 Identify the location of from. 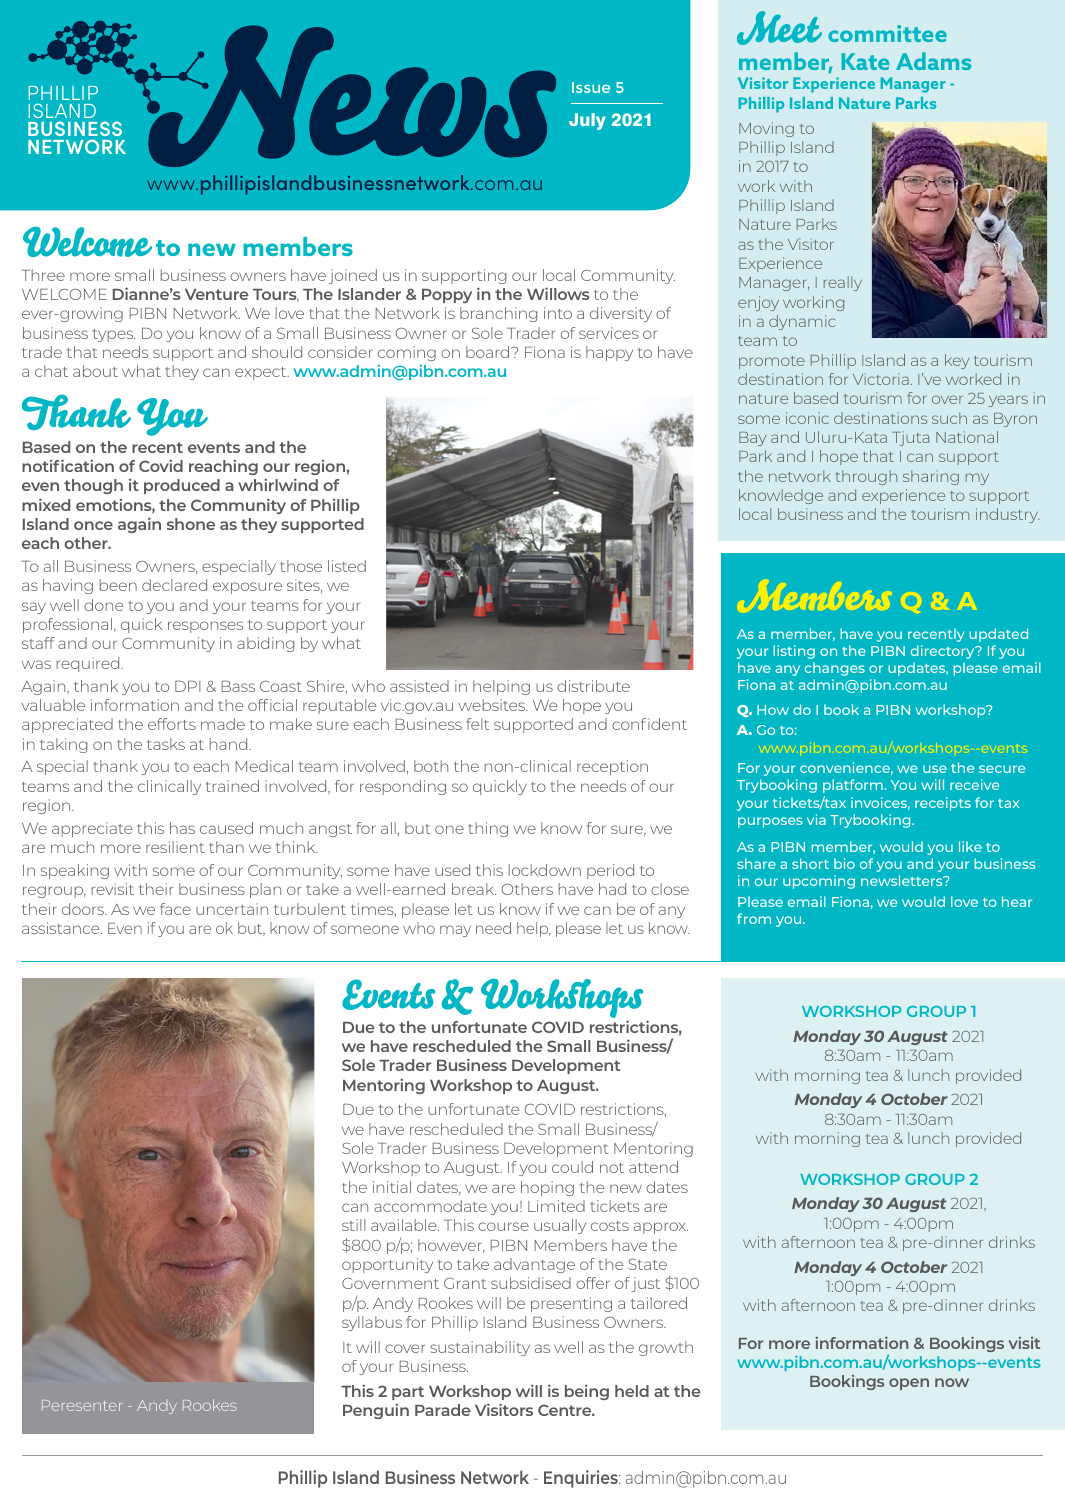
(754, 918).
